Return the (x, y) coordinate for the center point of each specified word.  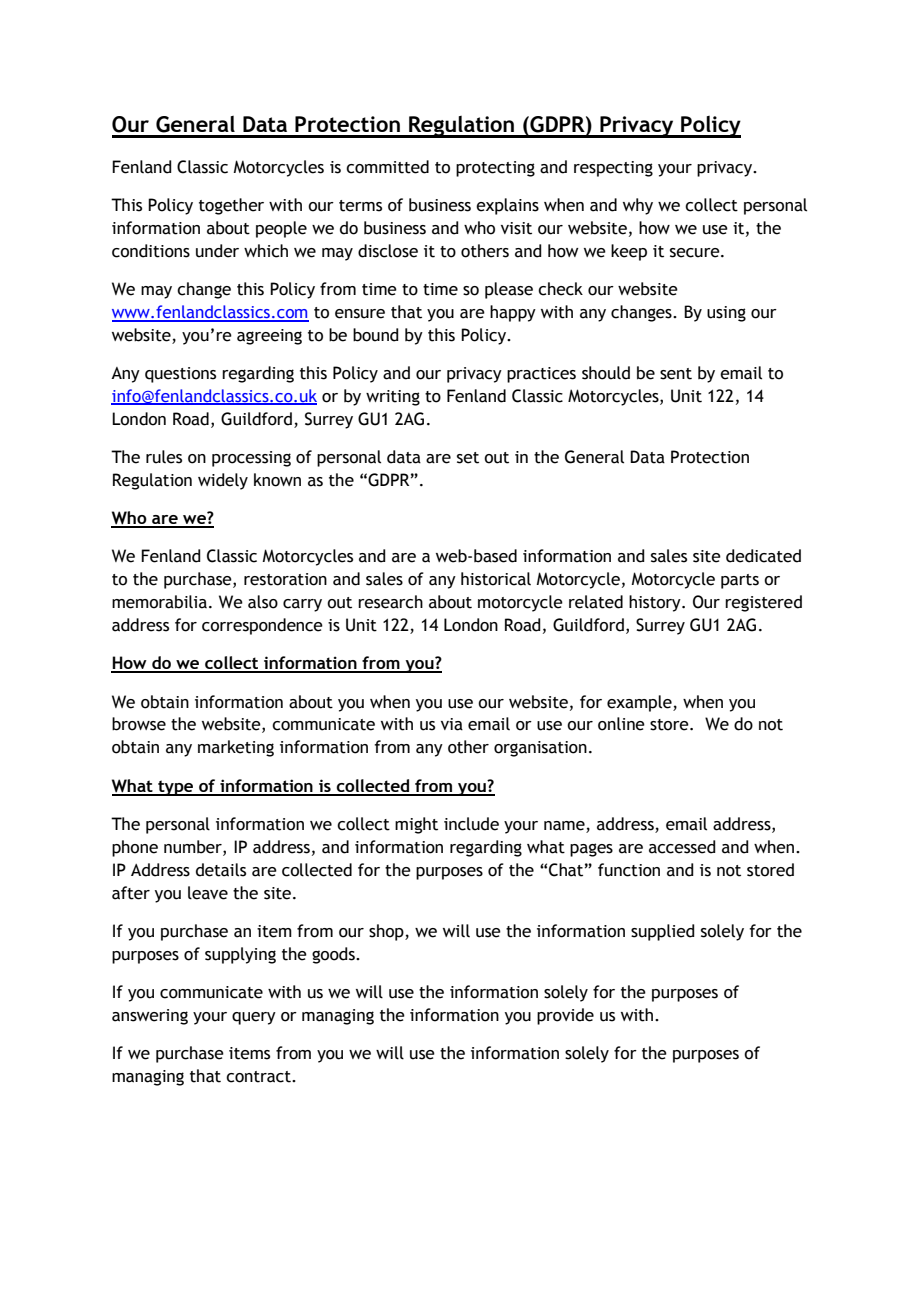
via (452, 724)
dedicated (763, 556)
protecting (495, 169)
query (254, 1018)
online (621, 724)
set (468, 458)
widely (223, 481)
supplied (663, 932)
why (638, 206)
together (231, 206)
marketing (236, 748)
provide (565, 1016)
